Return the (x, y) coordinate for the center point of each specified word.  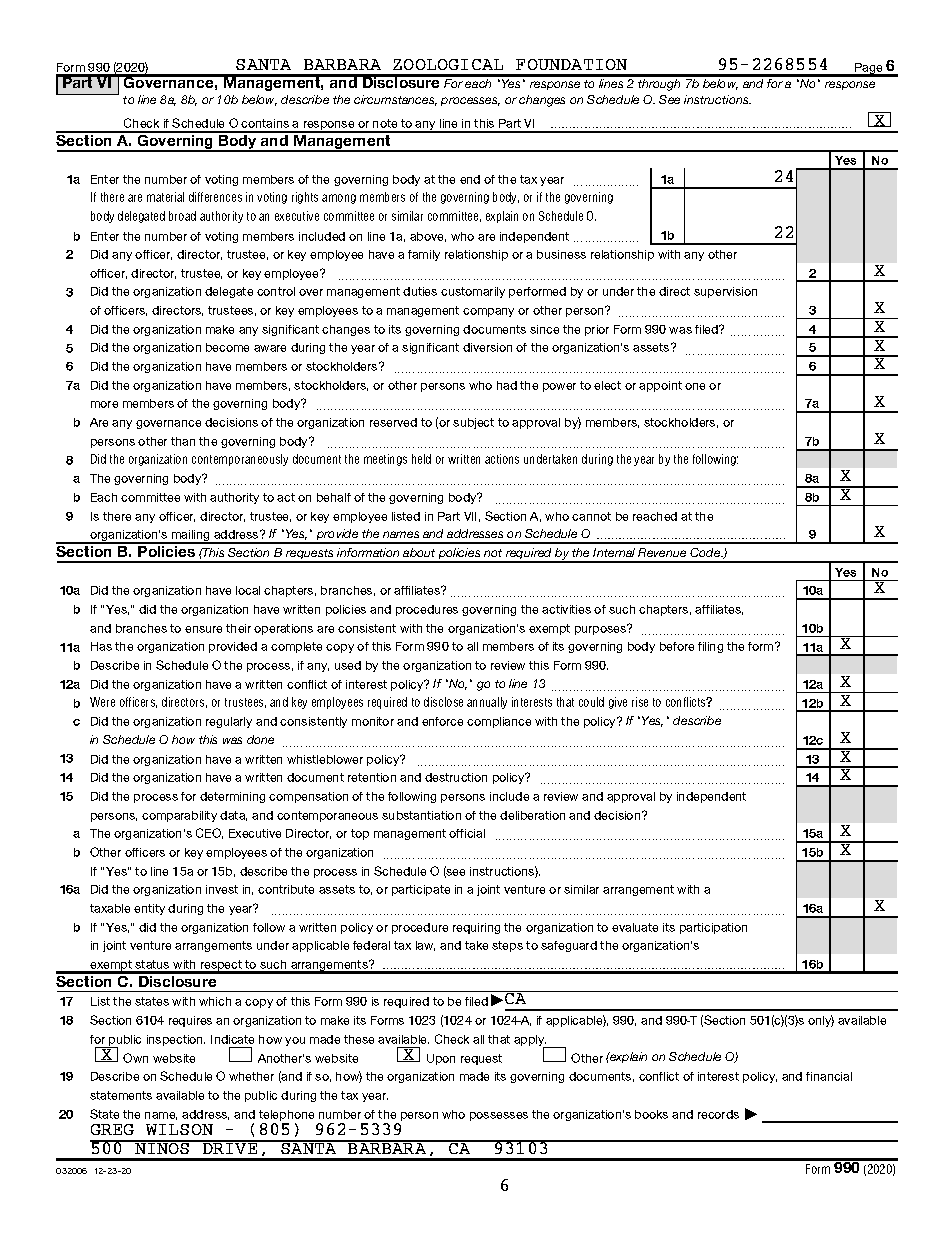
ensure (203, 629)
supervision (725, 292)
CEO (209, 833)
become (227, 347)
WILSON (179, 1129)
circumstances (395, 100)
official (467, 833)
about (419, 552)
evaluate (635, 927)
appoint (660, 386)
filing (710, 647)
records (718, 1114)
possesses (499, 1116)
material (165, 197)
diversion (487, 347)
